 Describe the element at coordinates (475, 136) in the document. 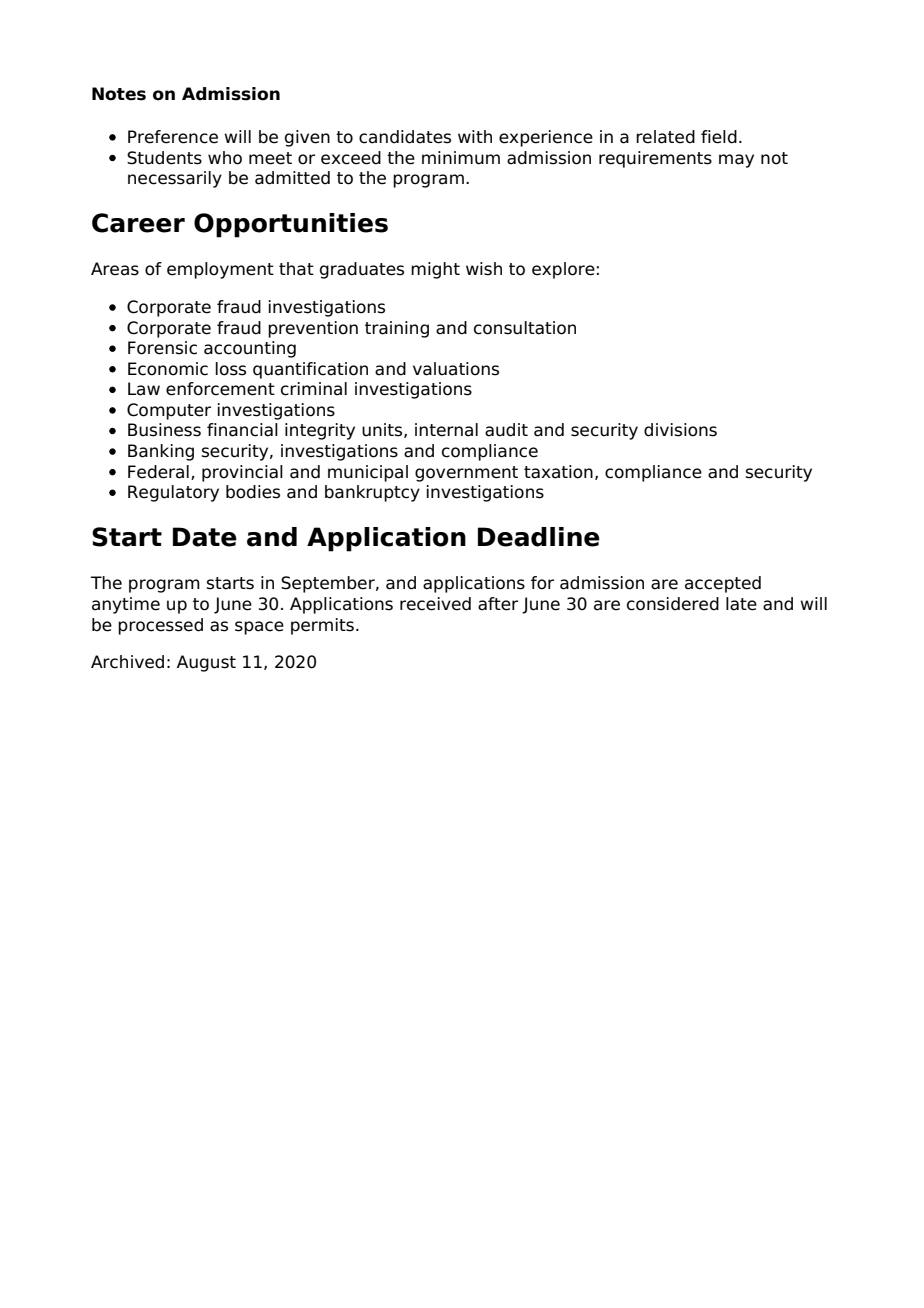

I see `with` at that location.
